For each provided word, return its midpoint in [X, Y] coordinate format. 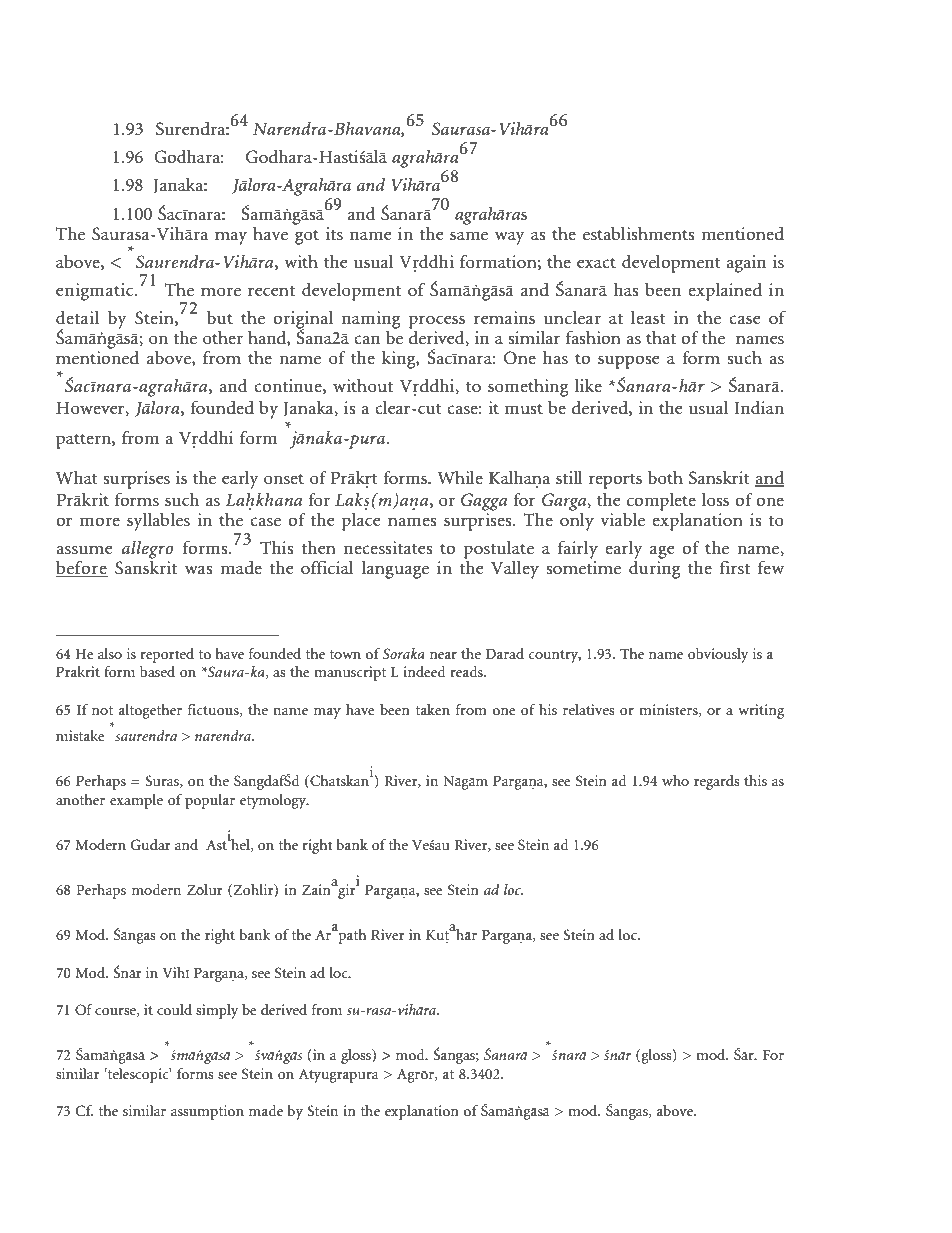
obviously [718, 655]
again [746, 264]
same [469, 236]
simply [217, 1011]
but [220, 317]
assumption [207, 1112]
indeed [424, 671]
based [157, 671]
